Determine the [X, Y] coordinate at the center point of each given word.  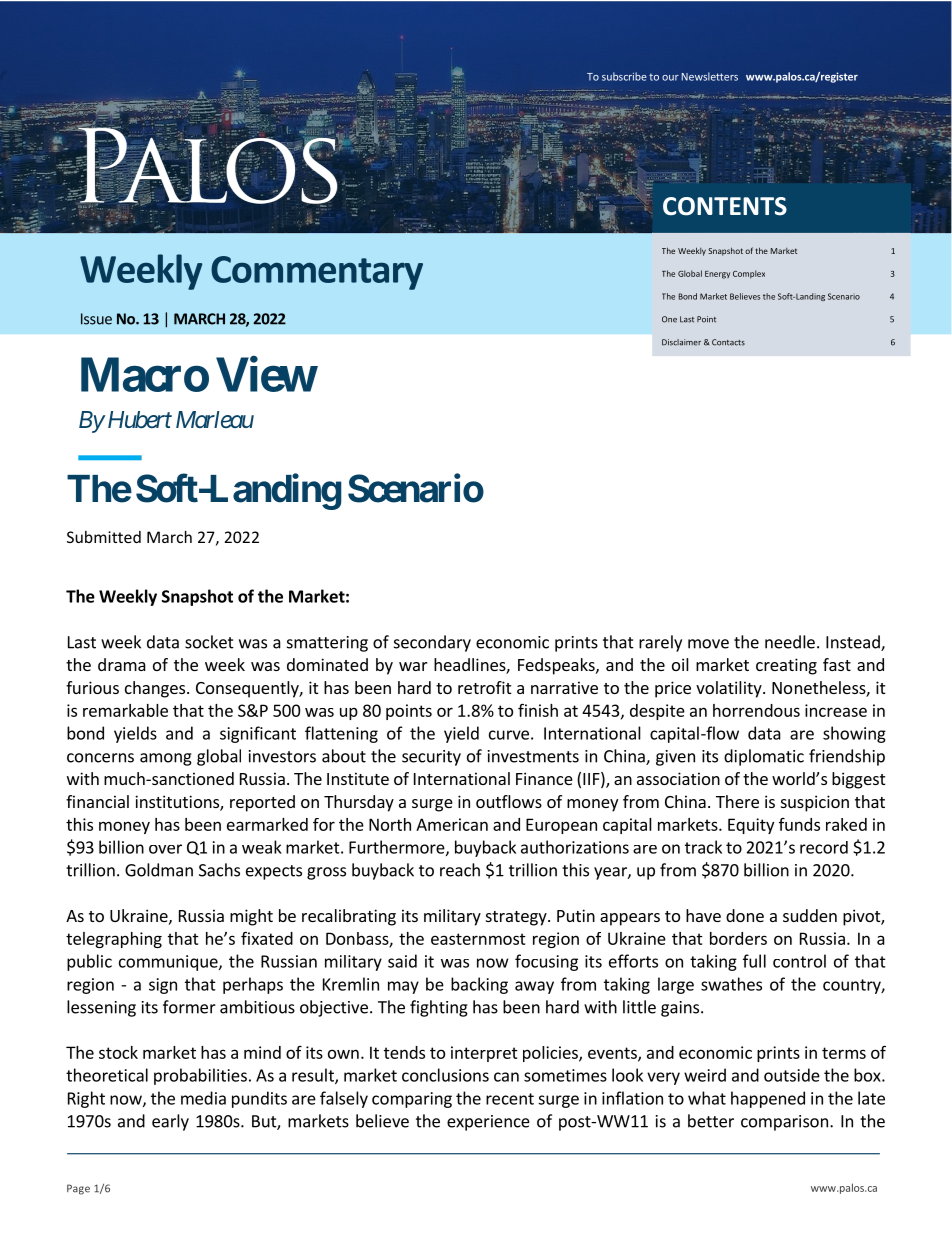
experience [488, 1123]
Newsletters [710, 76]
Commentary [317, 273]
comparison [784, 1123]
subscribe [624, 76]
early [170, 1122]
